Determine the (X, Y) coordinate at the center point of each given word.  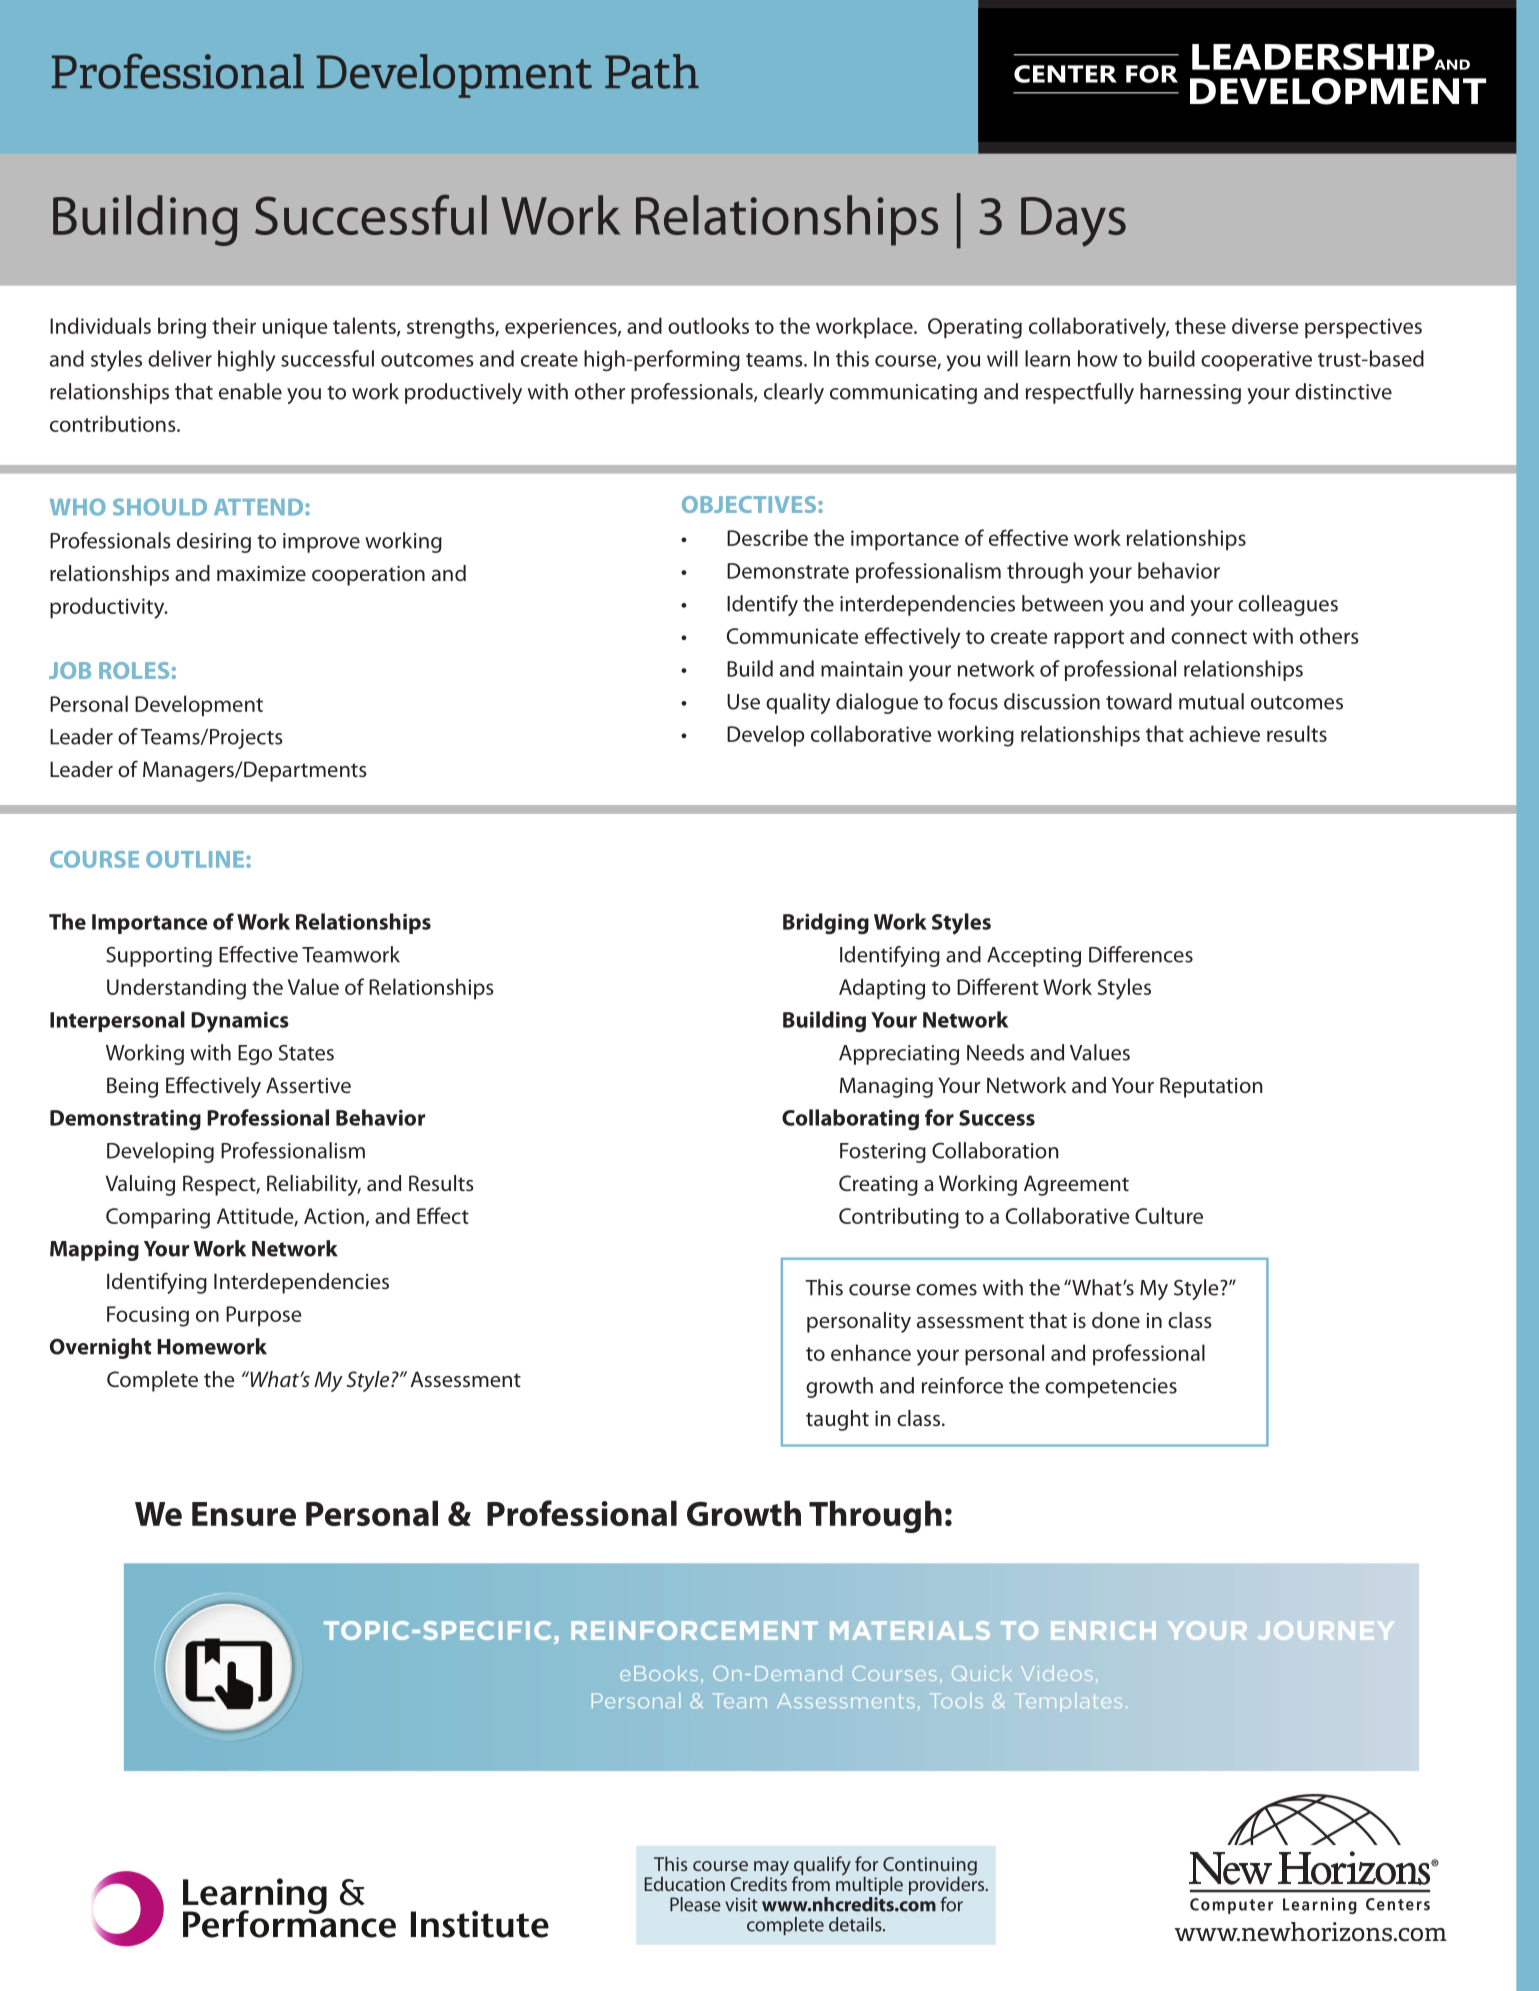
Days (1073, 222)
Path (652, 71)
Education (685, 1883)
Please (695, 1904)
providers (948, 1884)
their (234, 325)
